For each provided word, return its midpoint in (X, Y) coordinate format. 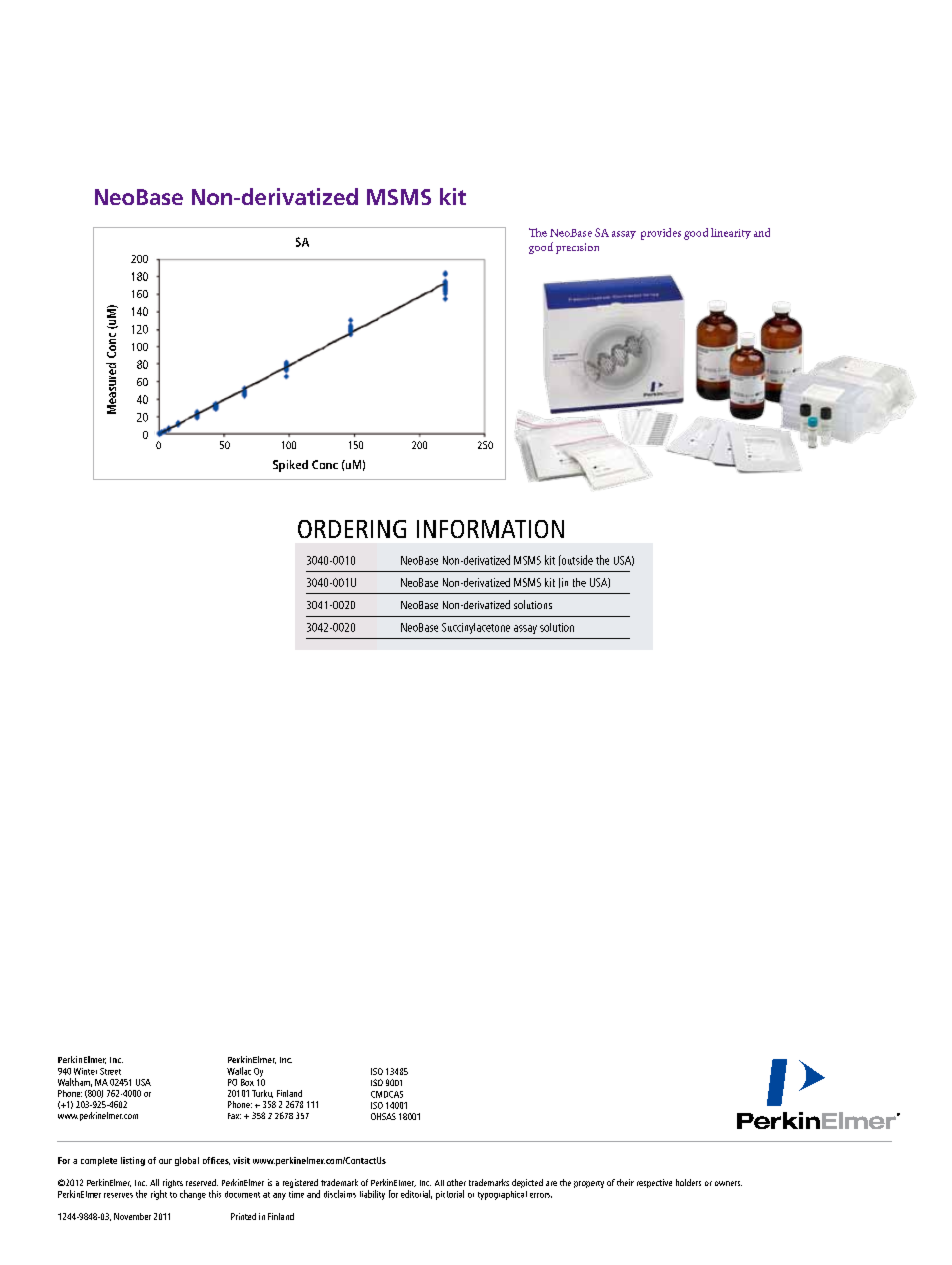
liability (372, 1195)
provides (661, 234)
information (490, 529)
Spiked (290, 466)
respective (654, 1183)
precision (577, 248)
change (193, 1195)
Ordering (352, 529)
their (625, 1182)
